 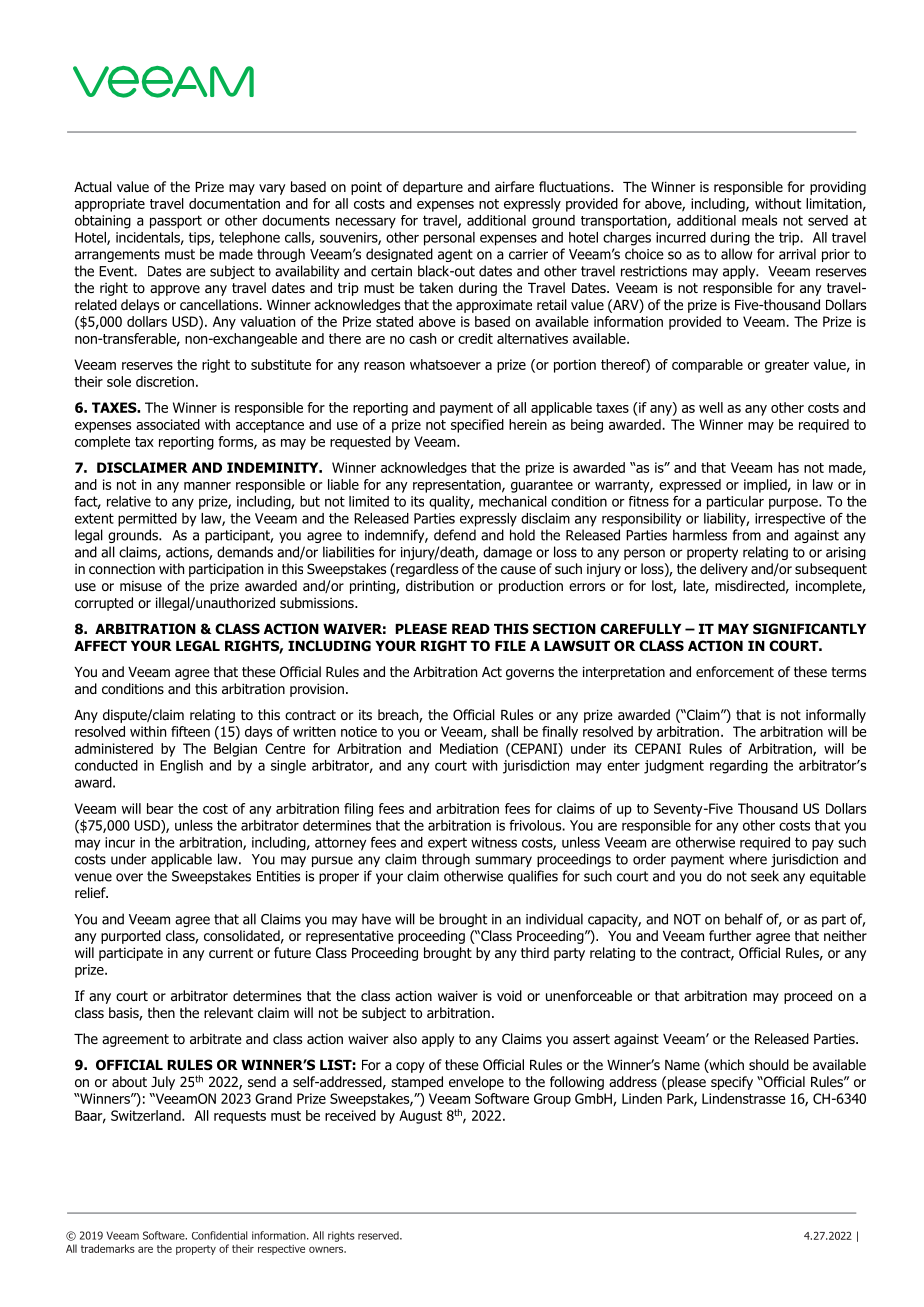 I want to click on August, so click(x=420, y=1117).
